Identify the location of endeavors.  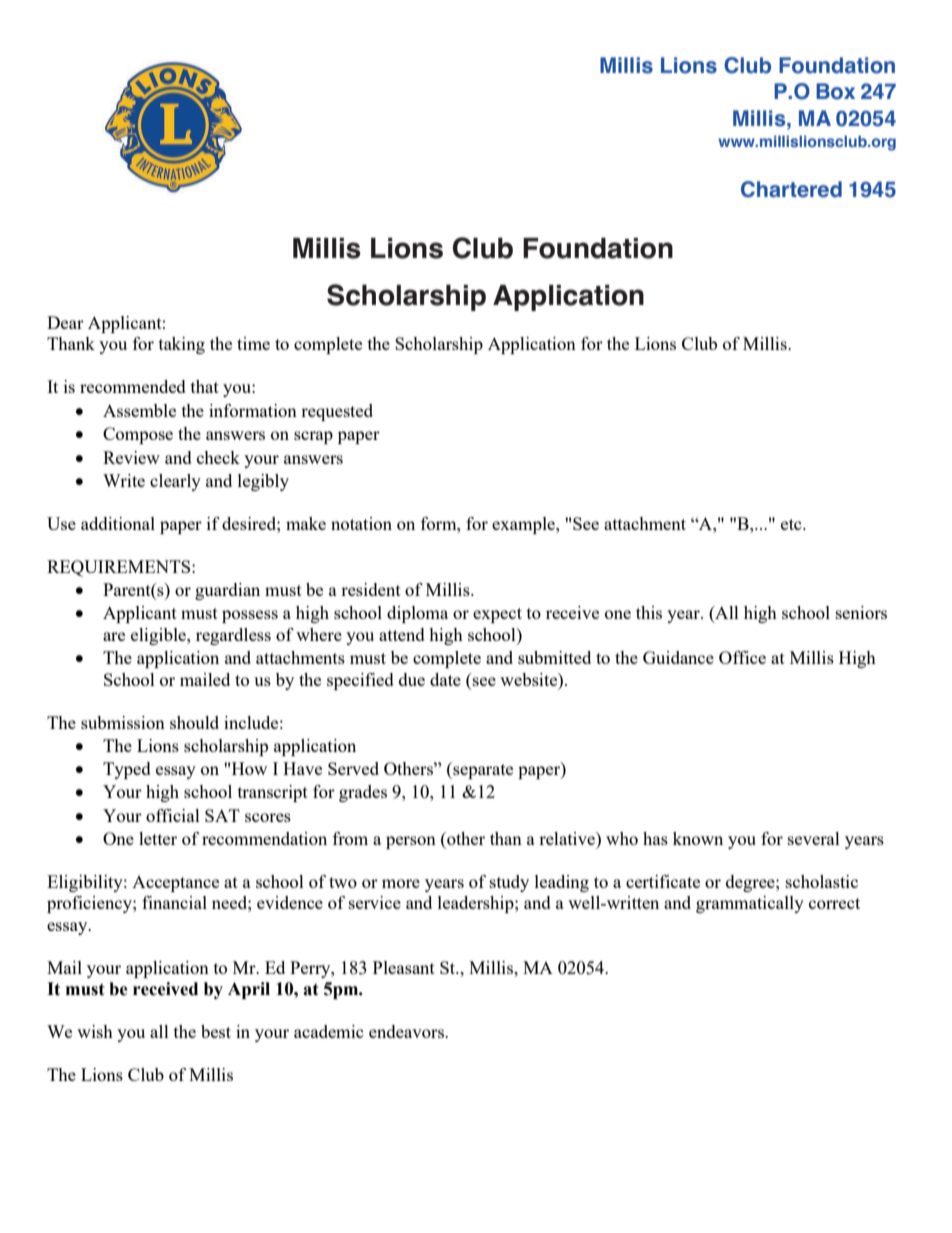
(407, 1031).
